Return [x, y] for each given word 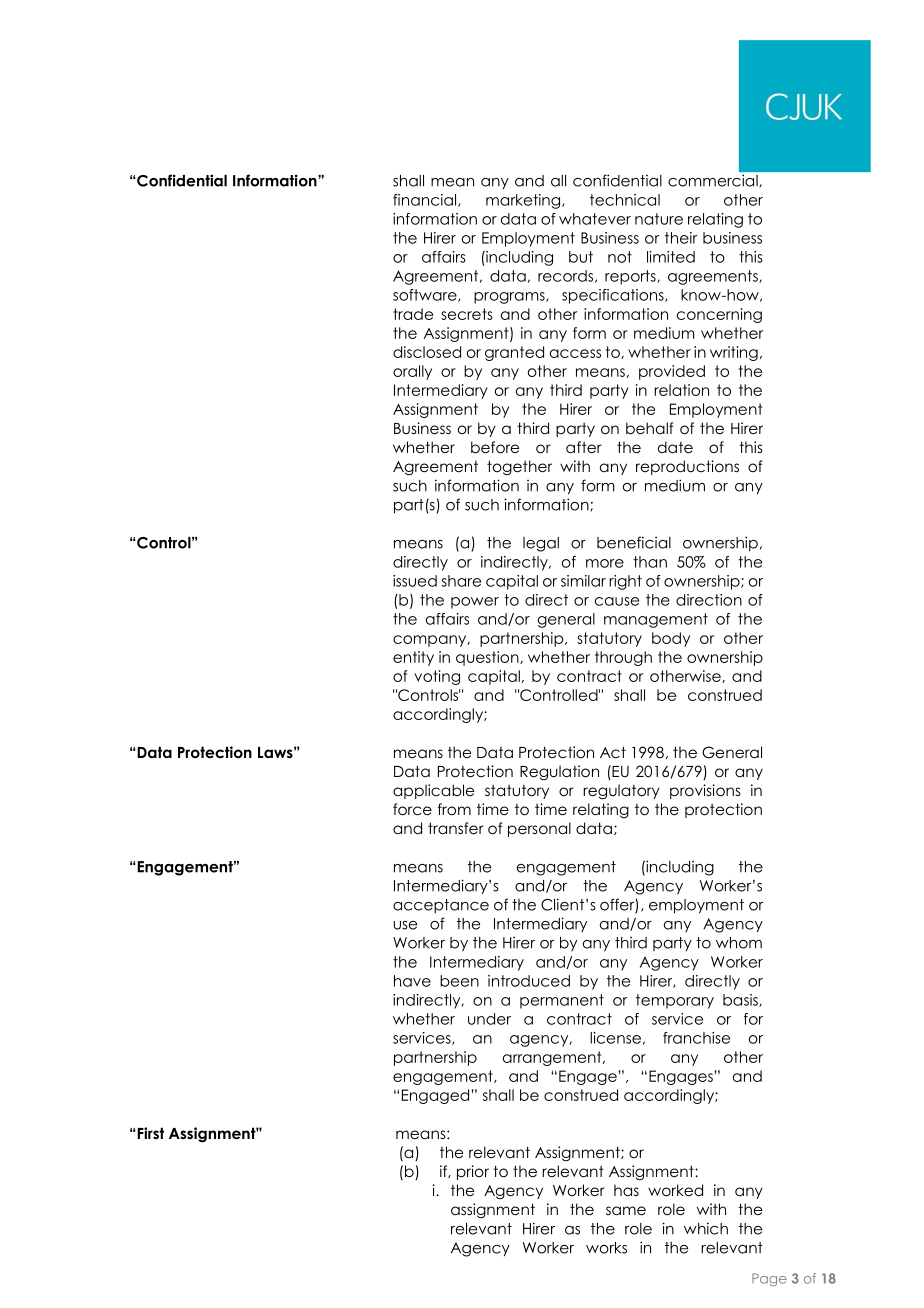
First [149, 1133]
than [650, 562]
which [706, 1228]
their [681, 238]
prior [473, 1172]
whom [739, 943]
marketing [524, 201]
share [461, 581]
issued [415, 581]
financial [426, 200]
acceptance [441, 906]
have [412, 981]
